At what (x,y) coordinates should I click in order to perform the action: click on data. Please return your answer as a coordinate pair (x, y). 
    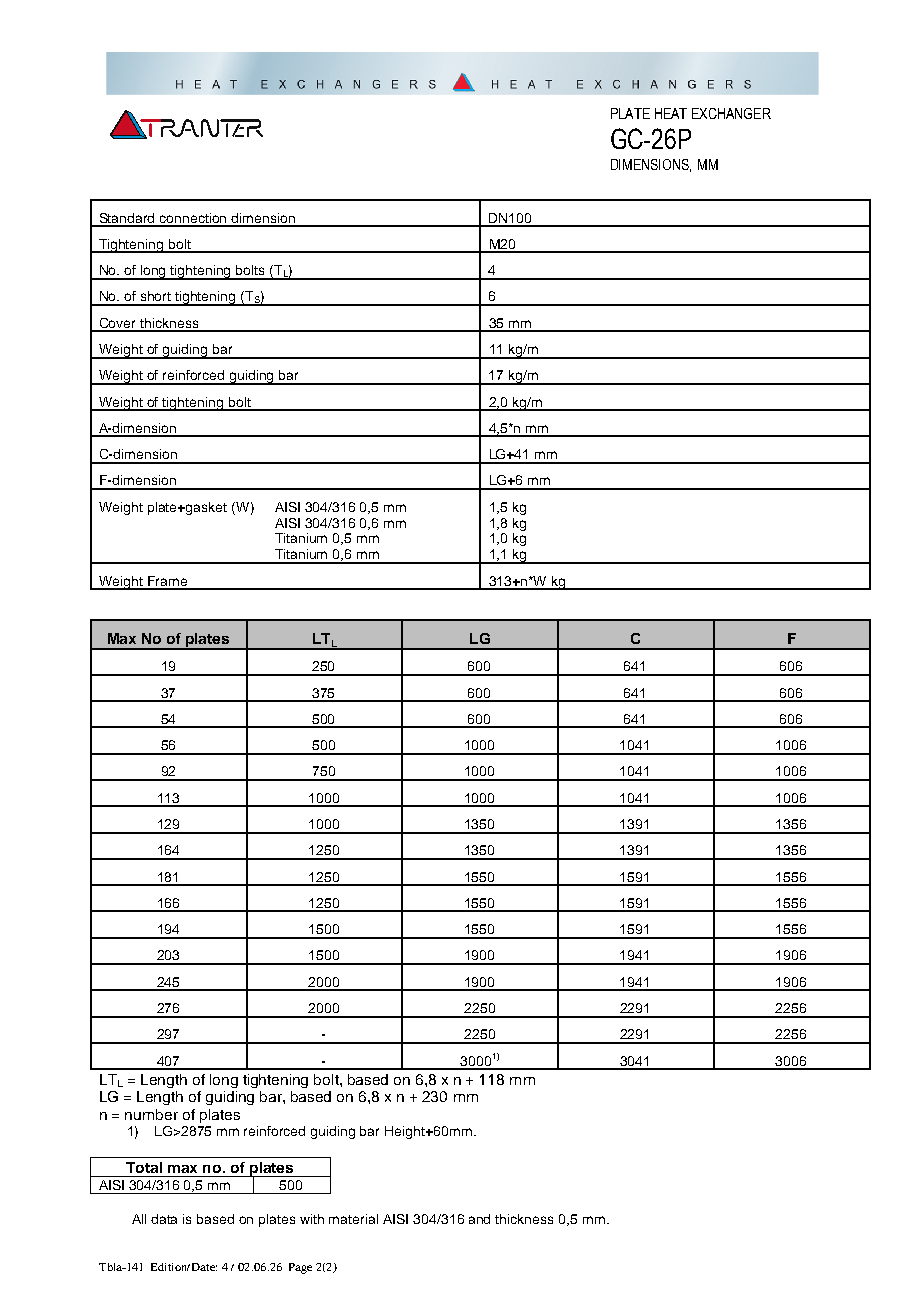
    Looking at the image, I should click on (164, 1219).
